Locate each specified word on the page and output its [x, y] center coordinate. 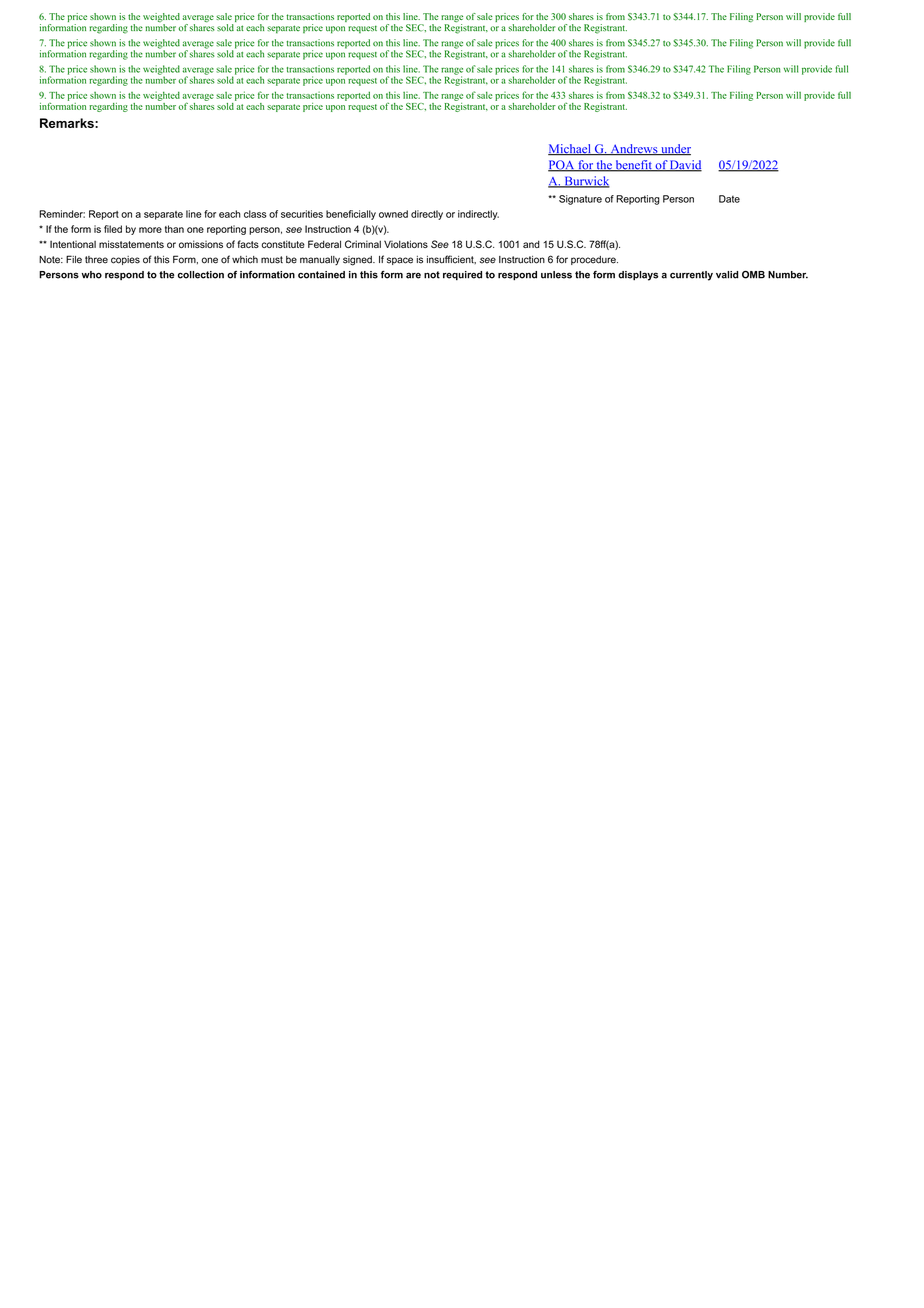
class [255, 214]
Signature [580, 200]
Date [729, 199]
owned [393, 214]
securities [302, 214]
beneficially [351, 215]
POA [562, 166]
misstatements [131, 244]
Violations [406, 244]
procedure [594, 260]
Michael [570, 150]
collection [201, 275]
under [675, 150]
